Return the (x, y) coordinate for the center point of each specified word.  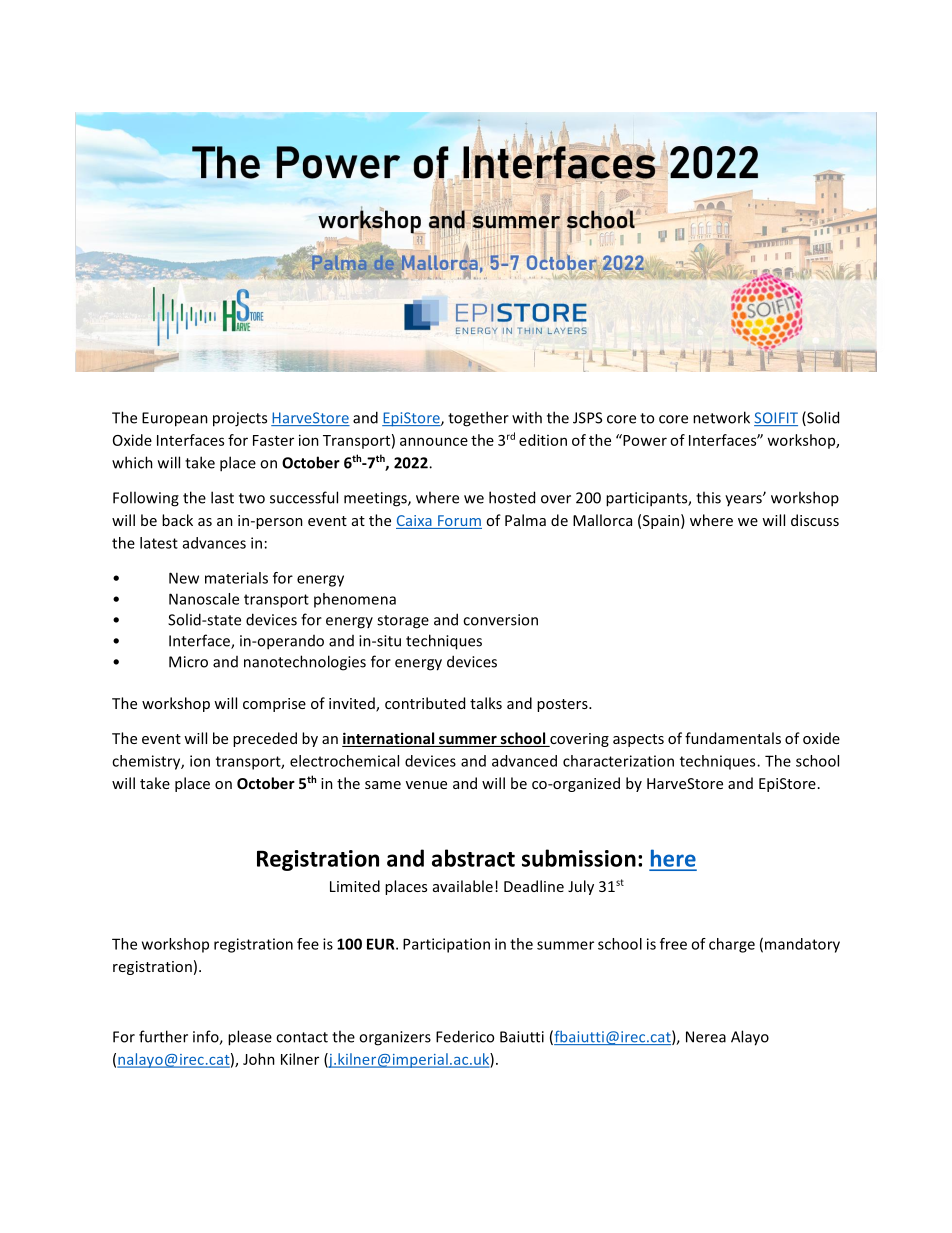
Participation (446, 945)
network (721, 417)
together (478, 419)
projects (240, 419)
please (250, 1038)
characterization (618, 761)
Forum (459, 522)
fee (308, 944)
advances (214, 543)
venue (426, 785)
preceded (265, 739)
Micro (188, 662)
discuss (815, 520)
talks (486, 703)
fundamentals (733, 738)
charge (732, 945)
